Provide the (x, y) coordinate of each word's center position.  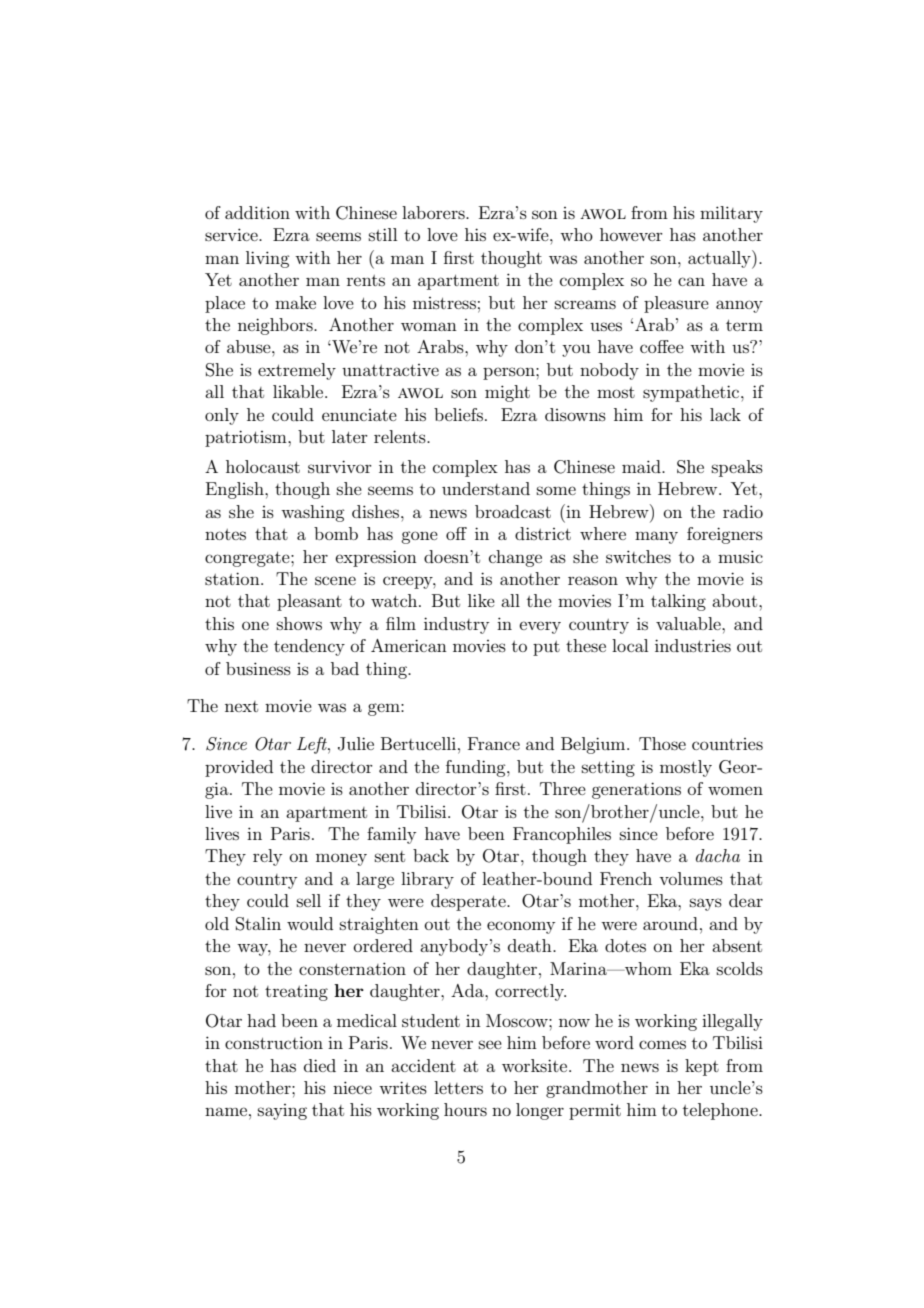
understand (486, 488)
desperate (469, 902)
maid (642, 466)
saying (282, 1112)
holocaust (263, 466)
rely (267, 857)
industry (456, 625)
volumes (691, 878)
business (258, 668)
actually (720, 259)
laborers (434, 212)
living (268, 259)
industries (693, 645)
